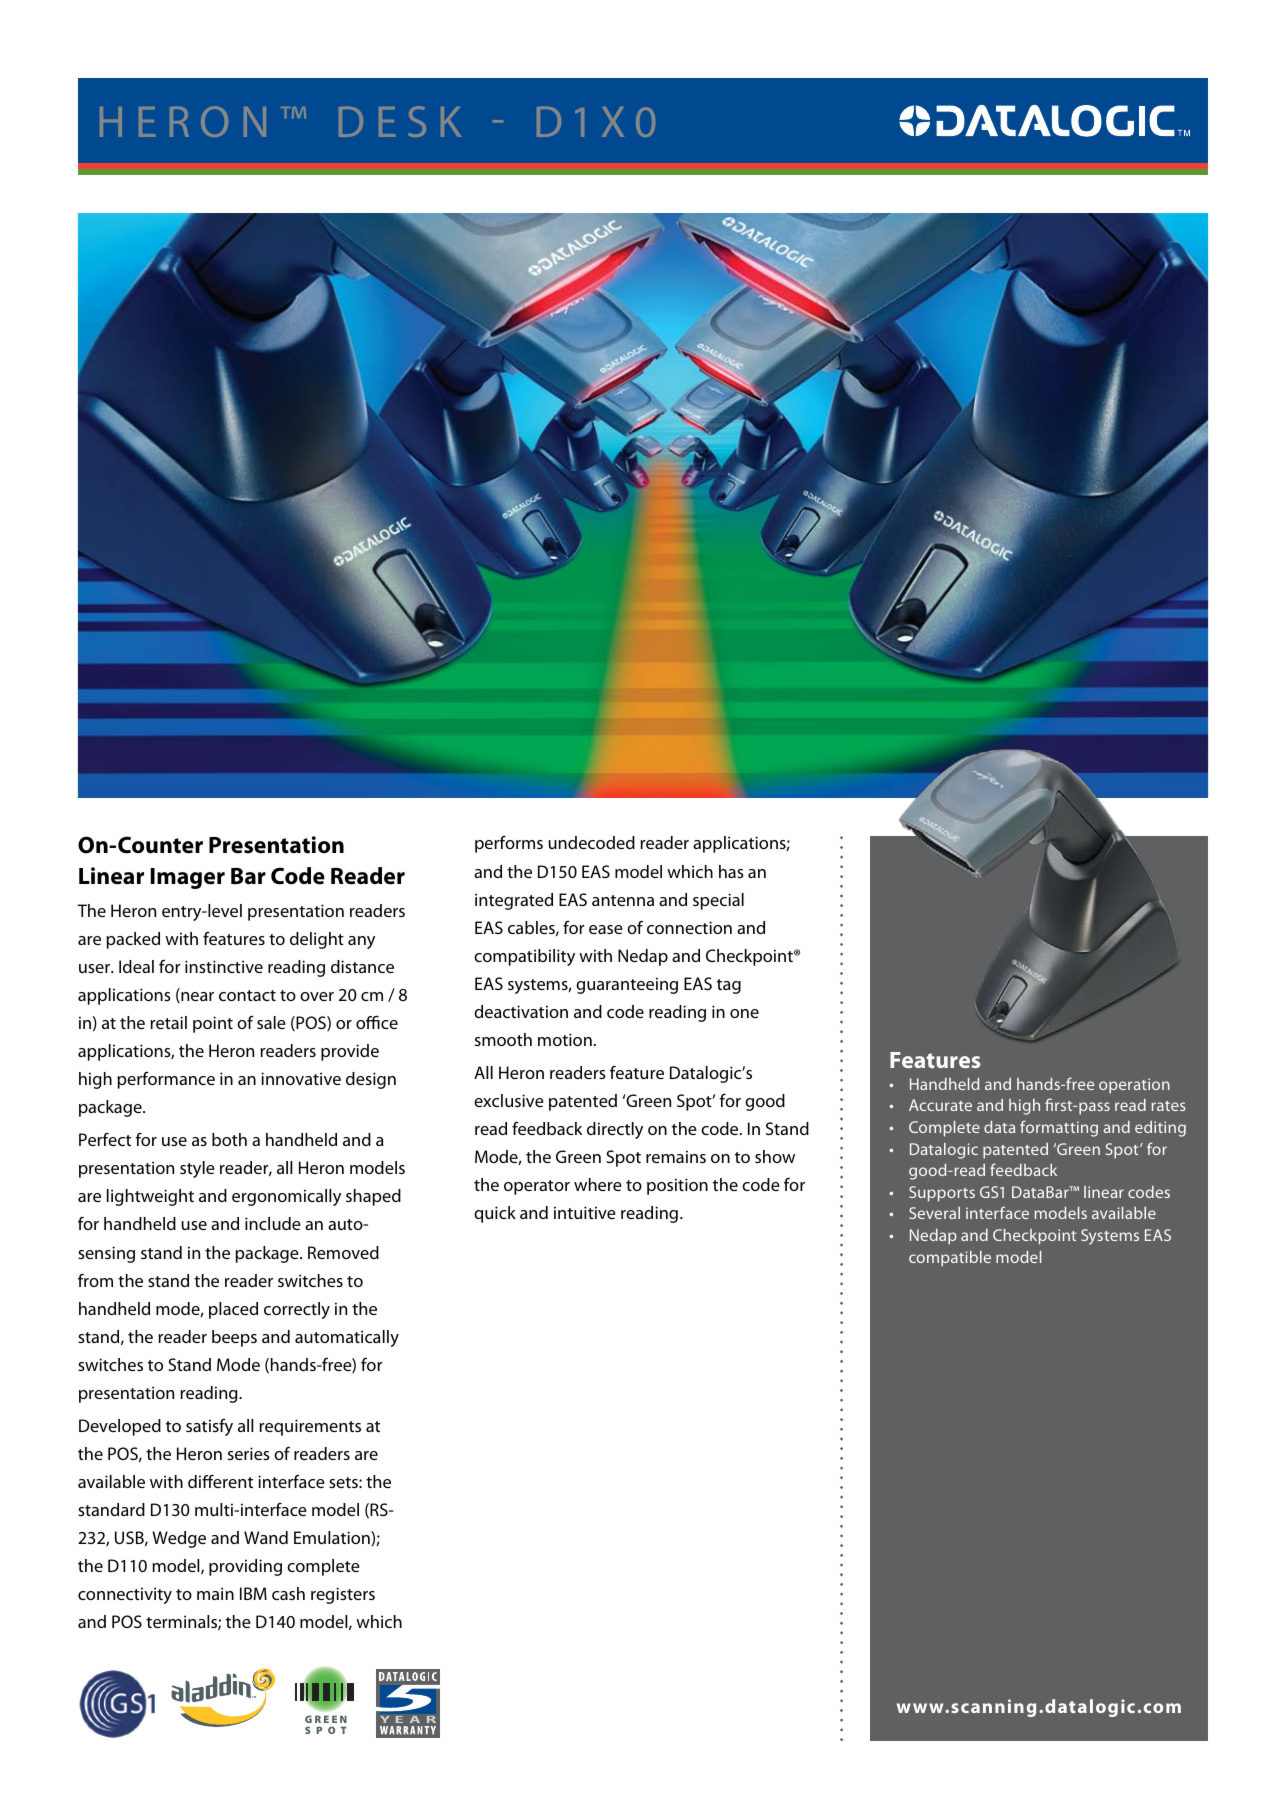  Describe the element at coordinates (245, 1567) in the image. I see `providing` at that location.
